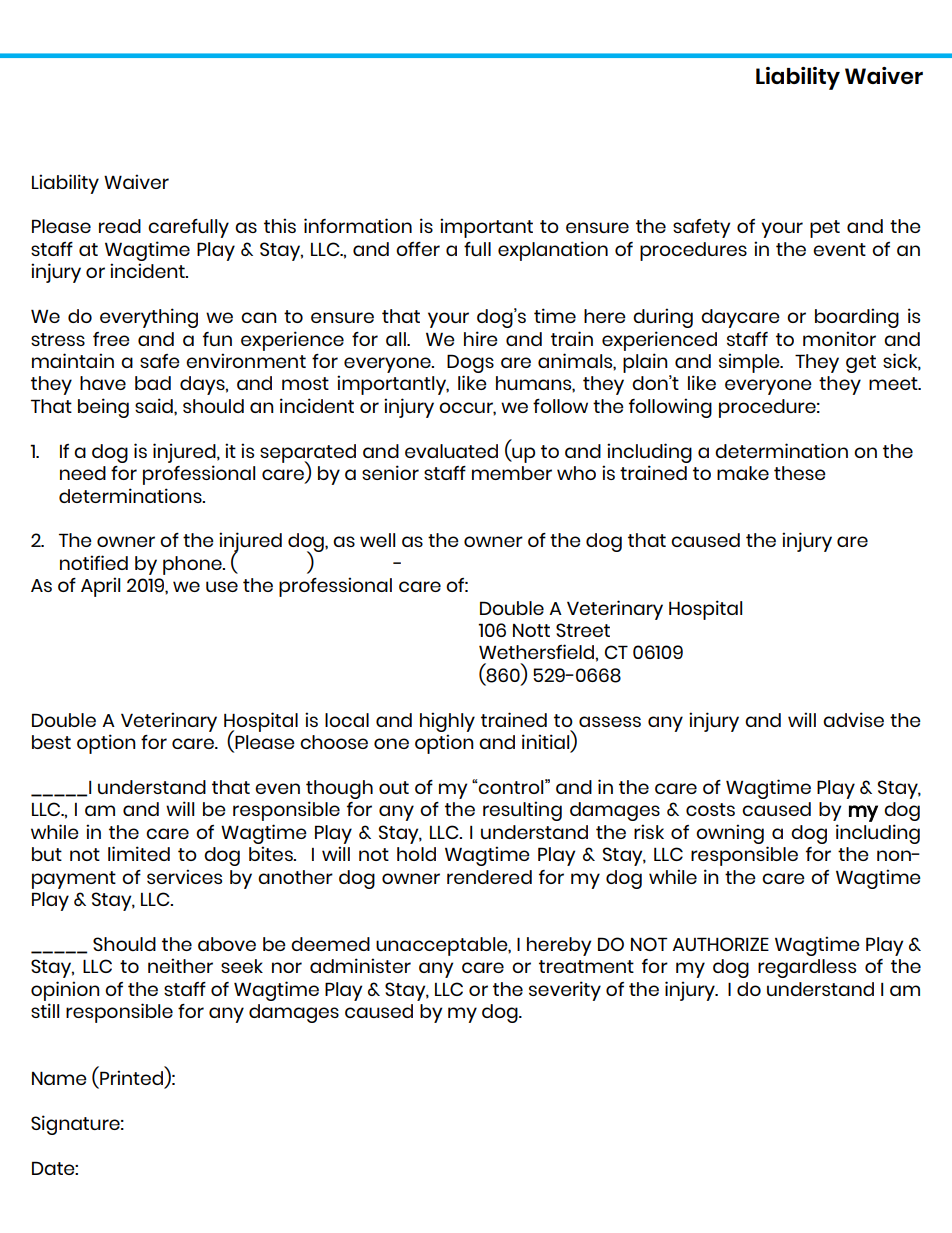 This screenshot has height=1233, width=952. What do you see at coordinates (730, 834) in the screenshot?
I see `owning` at bounding box center [730, 834].
